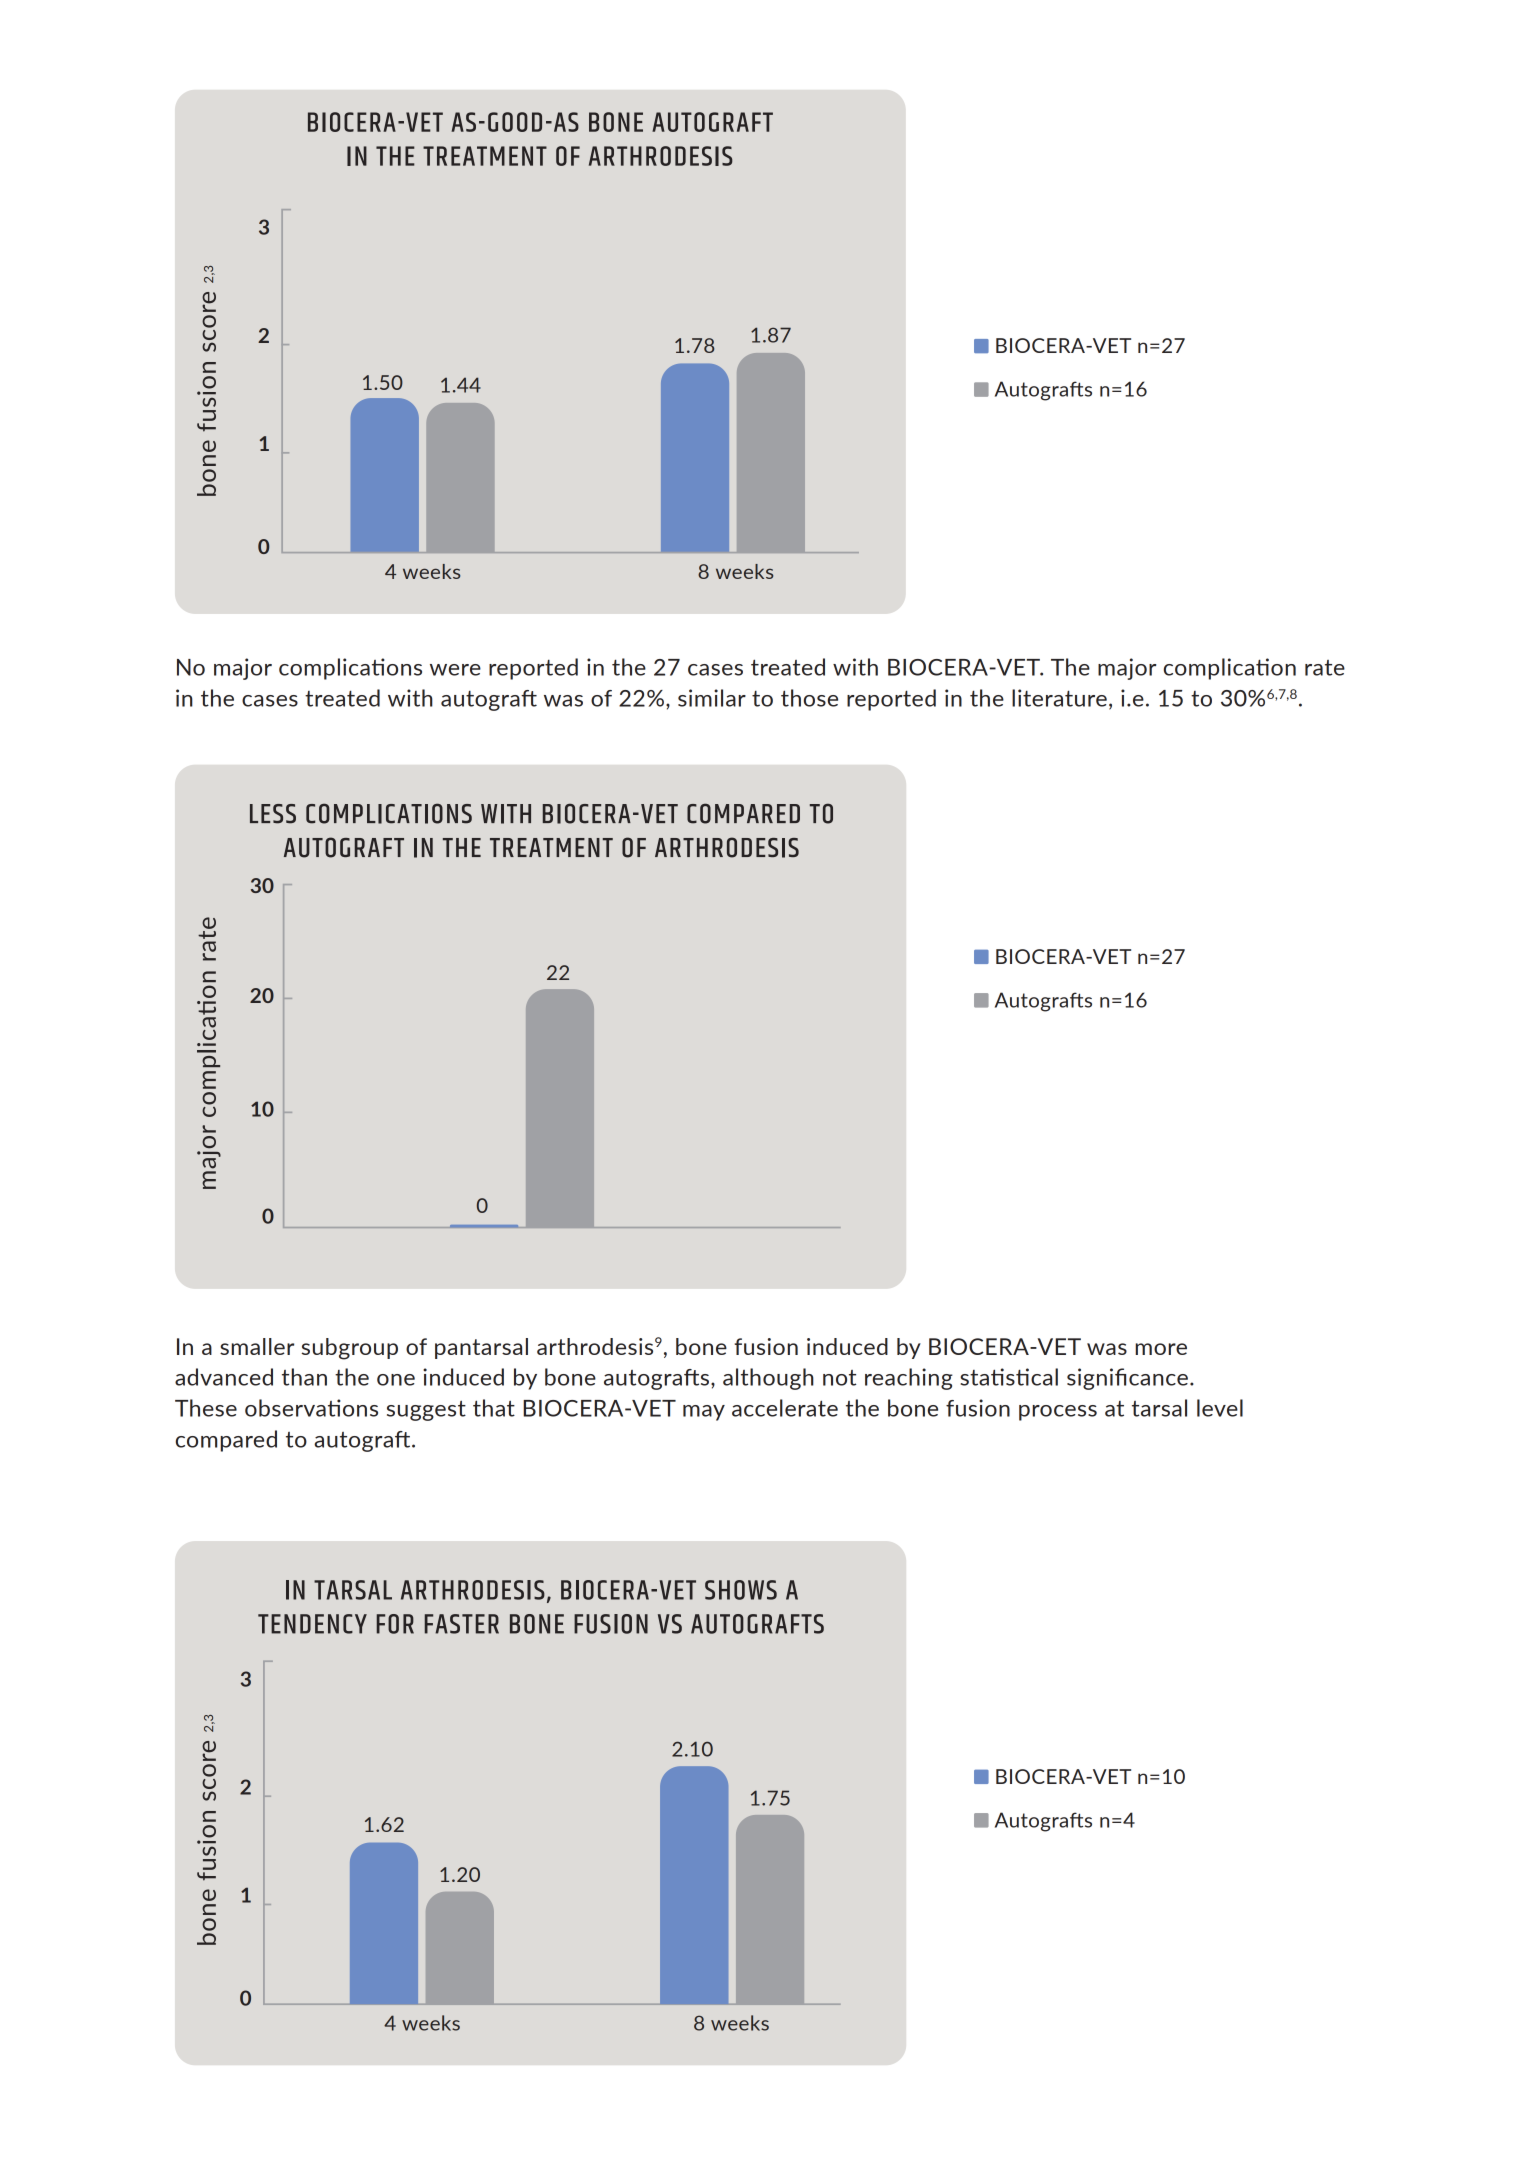 The height and width of the document is (2164, 1530). I want to click on similar, so click(712, 698).
